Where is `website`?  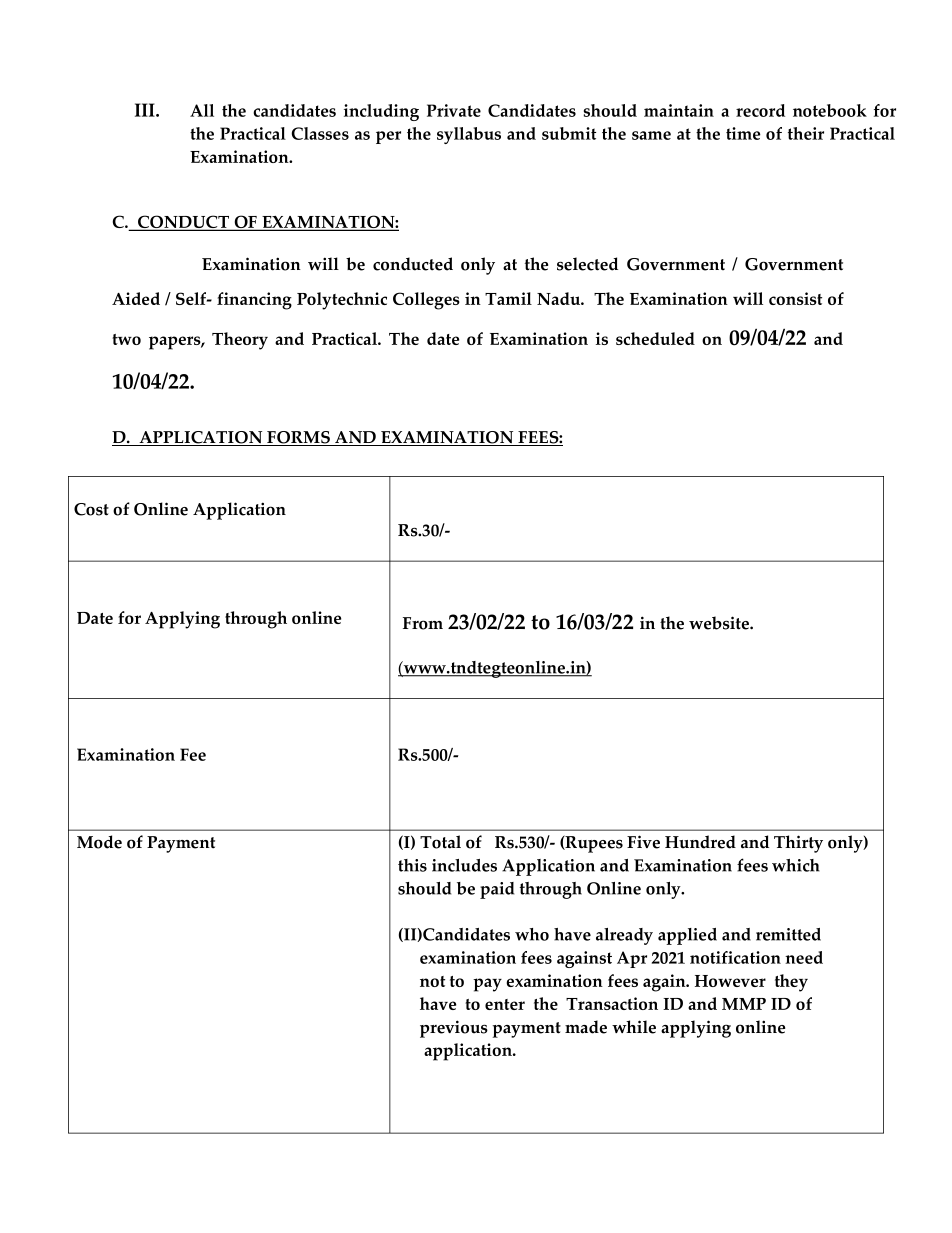
website is located at coordinates (720, 623).
